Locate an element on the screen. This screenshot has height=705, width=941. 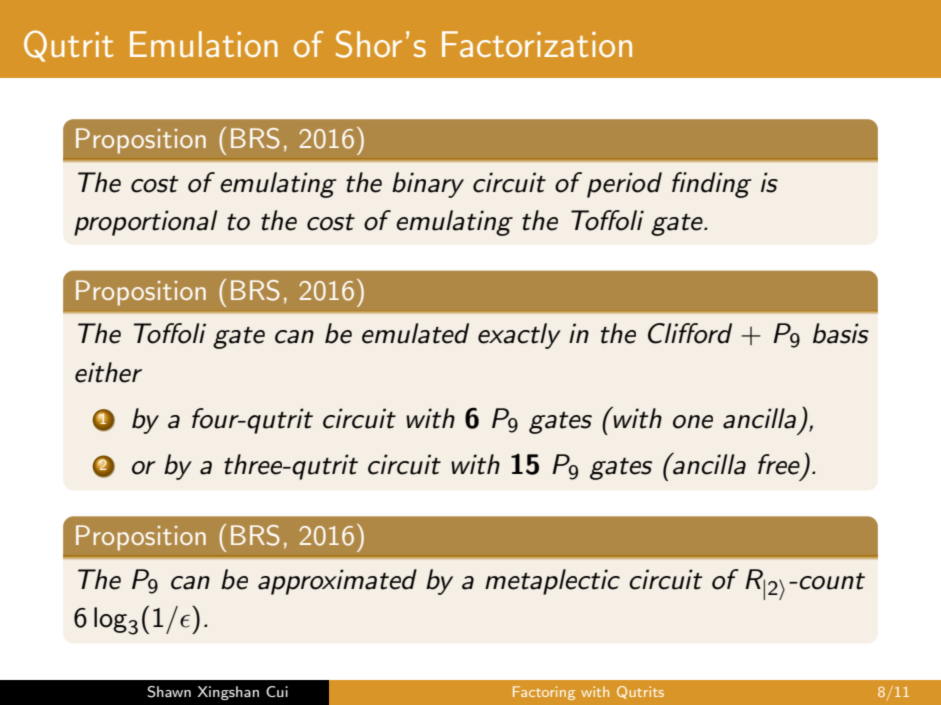
Emulation is located at coordinates (204, 44).
